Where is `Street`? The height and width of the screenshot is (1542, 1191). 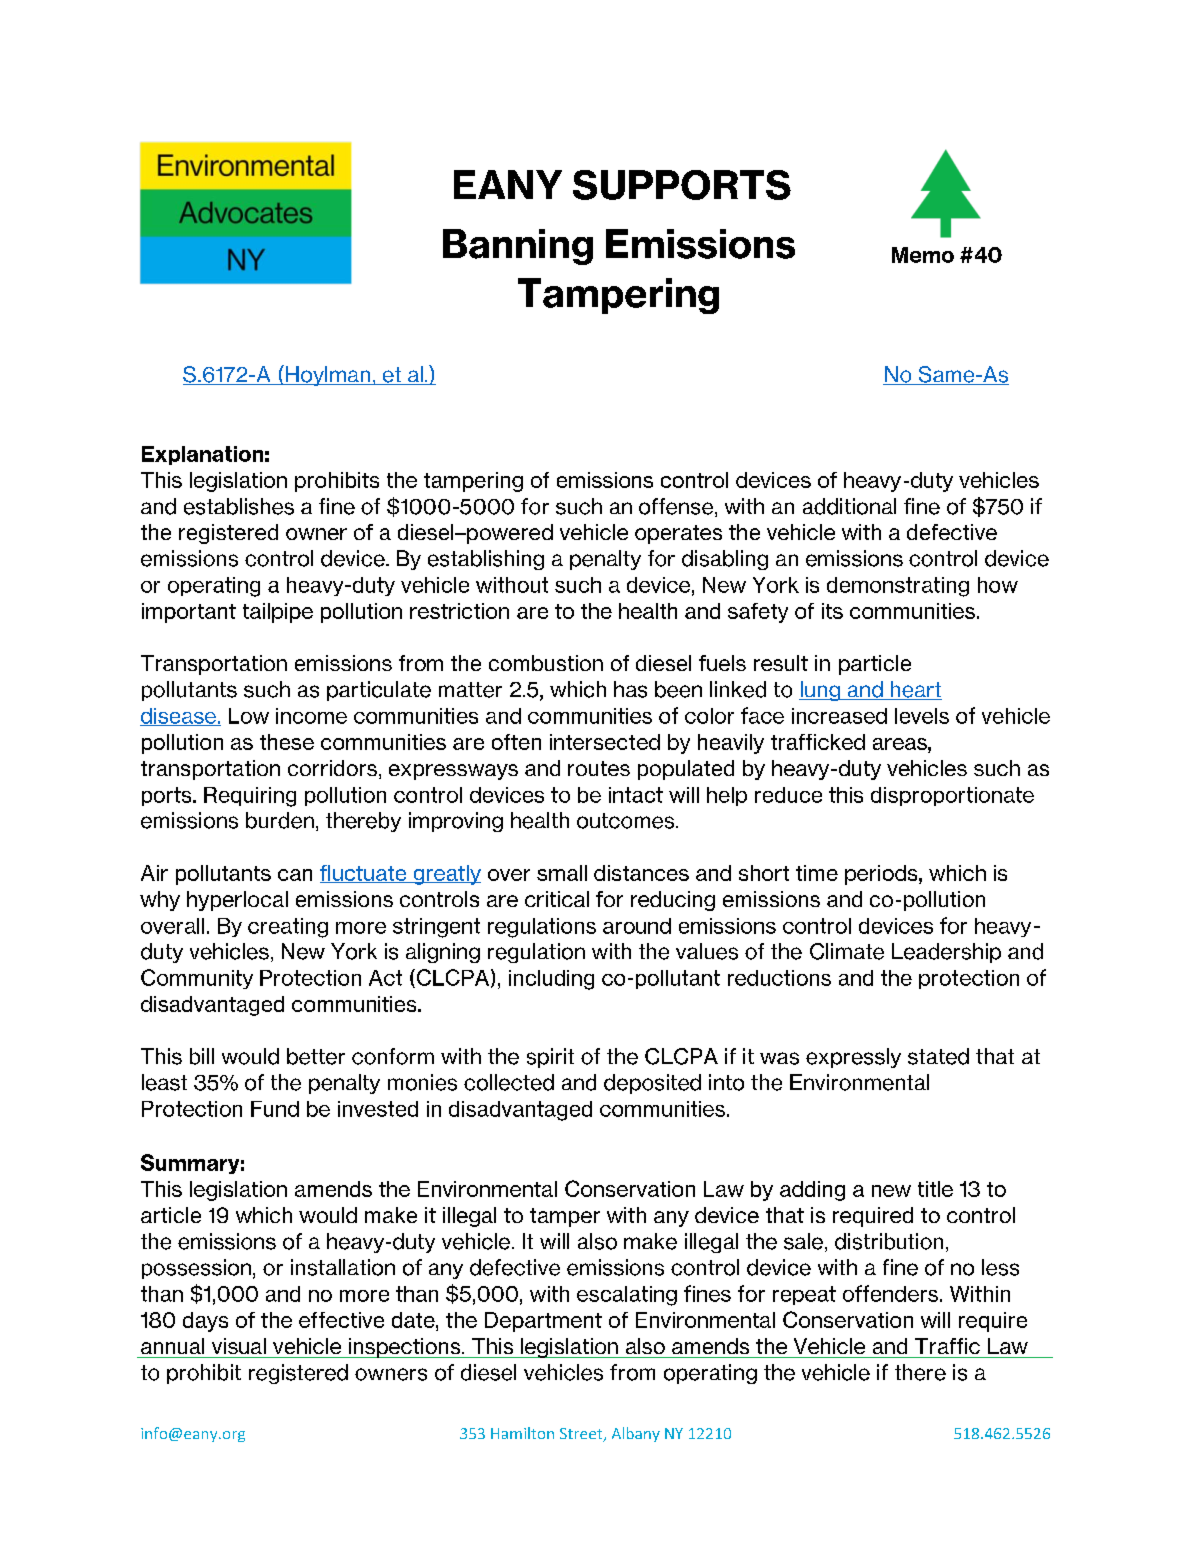 Street is located at coordinates (582, 1435).
